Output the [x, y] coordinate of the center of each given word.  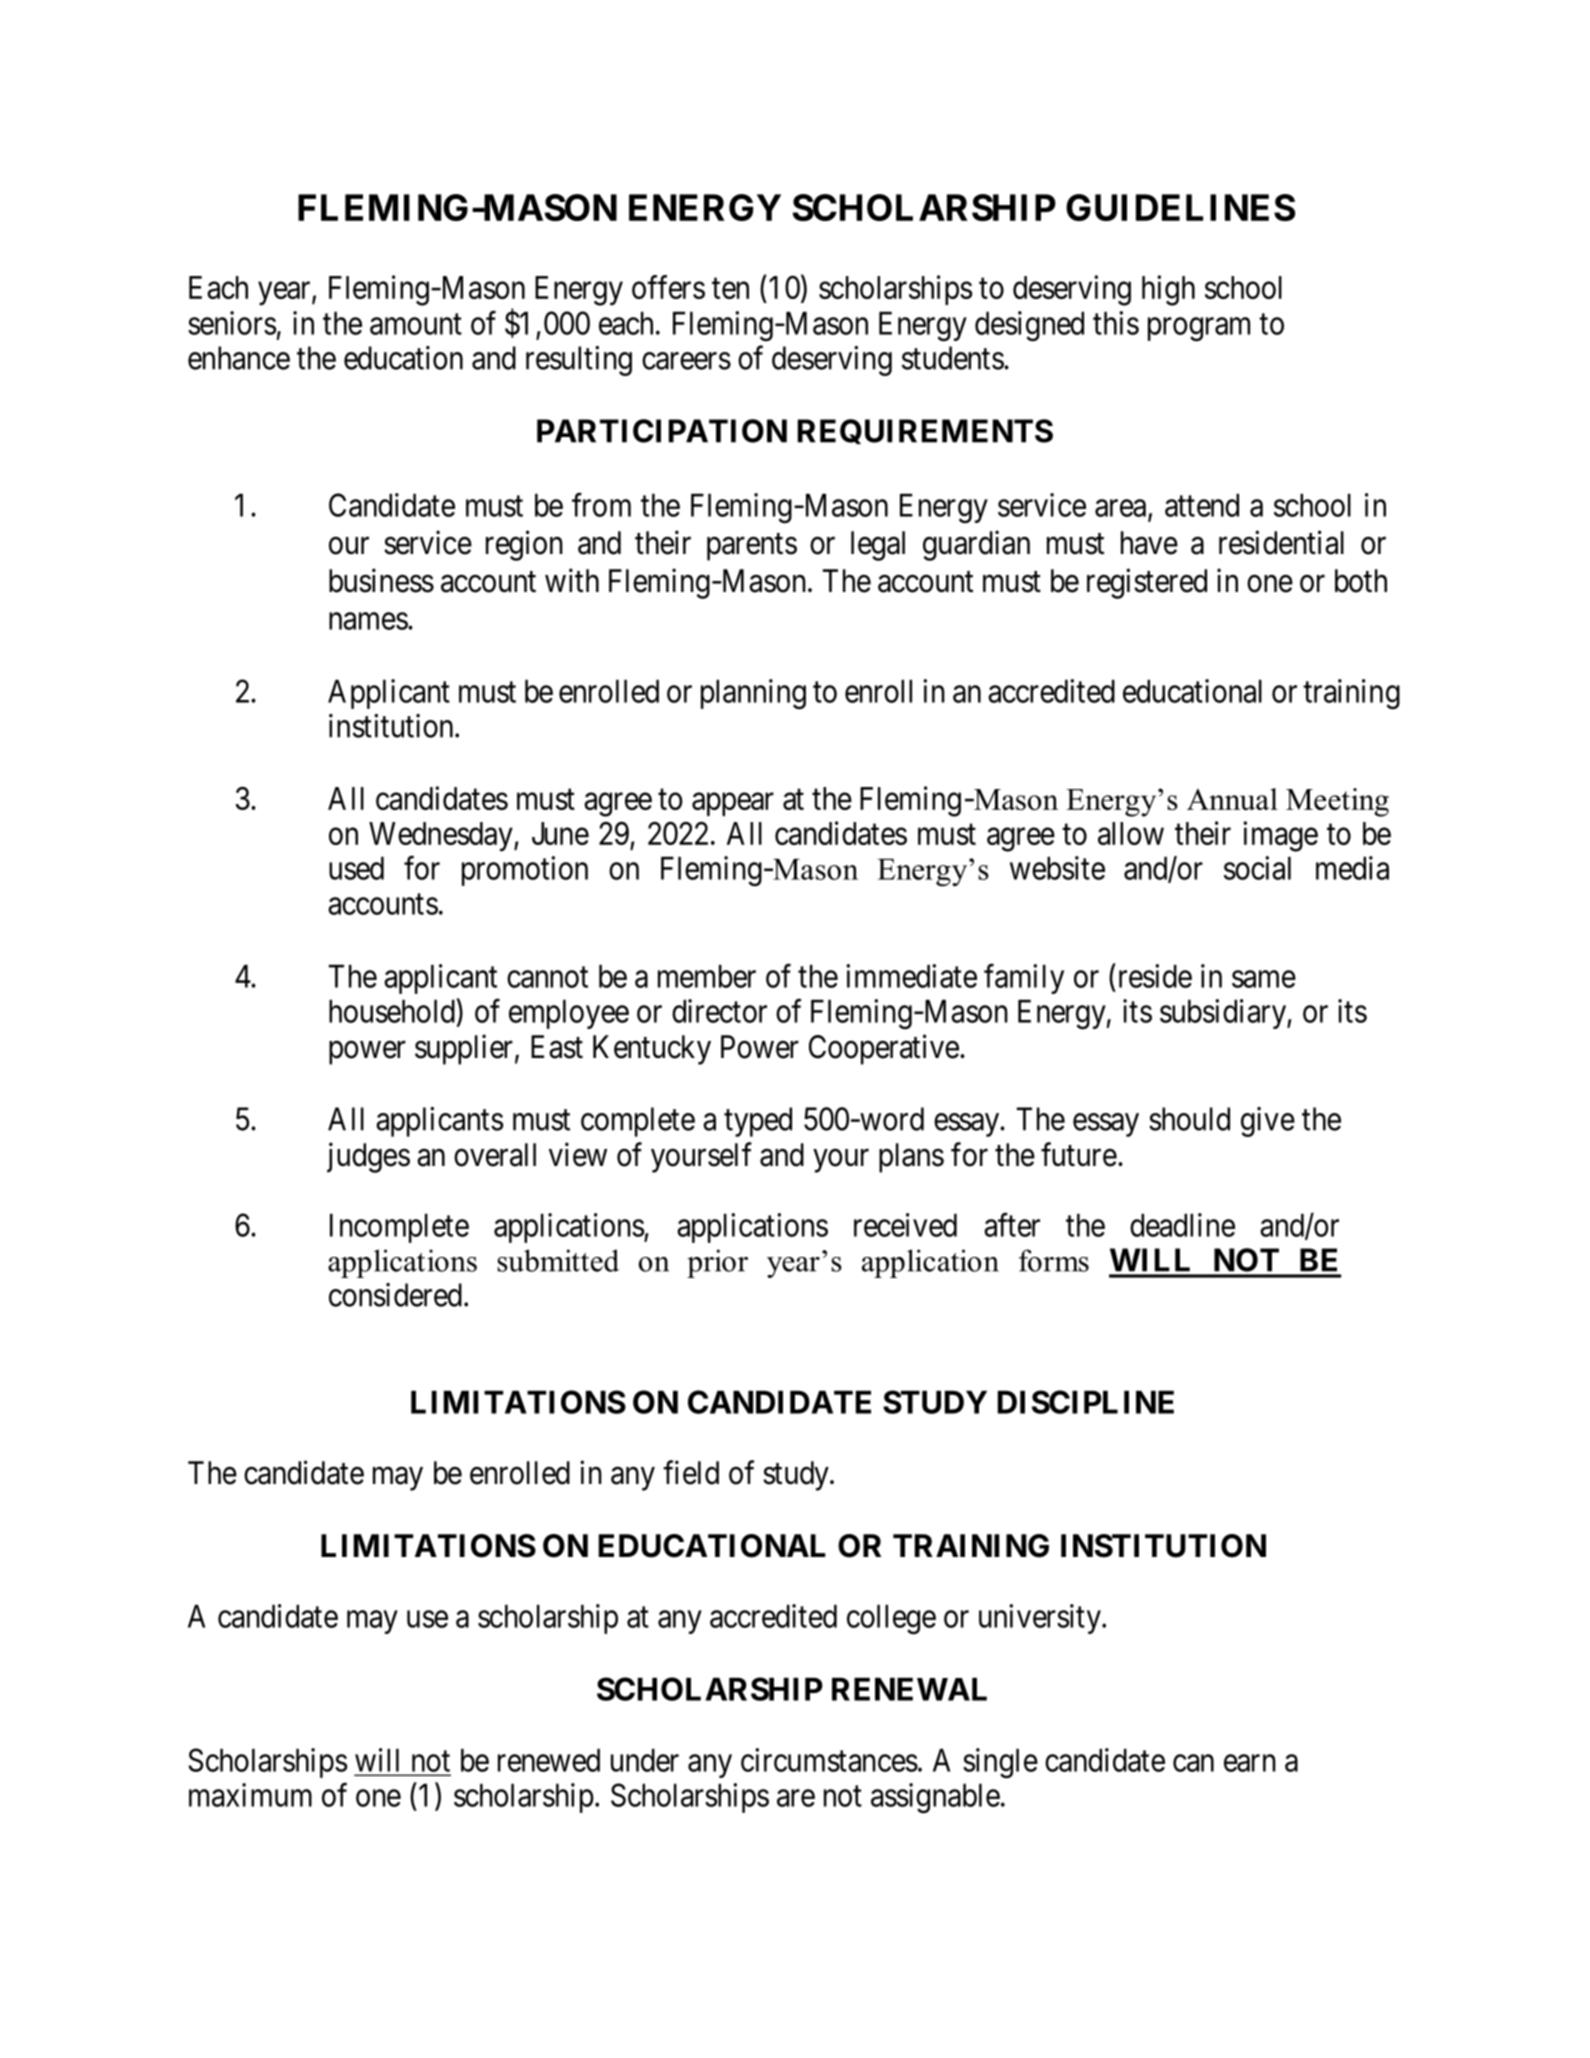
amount [416, 324]
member [707, 976]
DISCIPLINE [1086, 1402]
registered [1147, 583]
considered [395, 1295]
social [1257, 868]
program [1199, 330]
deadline [1182, 1225]
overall [495, 1155]
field [691, 1472]
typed [758, 1122]
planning [753, 694]
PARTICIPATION [662, 431]
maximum [250, 1795]
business [381, 580]
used [356, 868]
